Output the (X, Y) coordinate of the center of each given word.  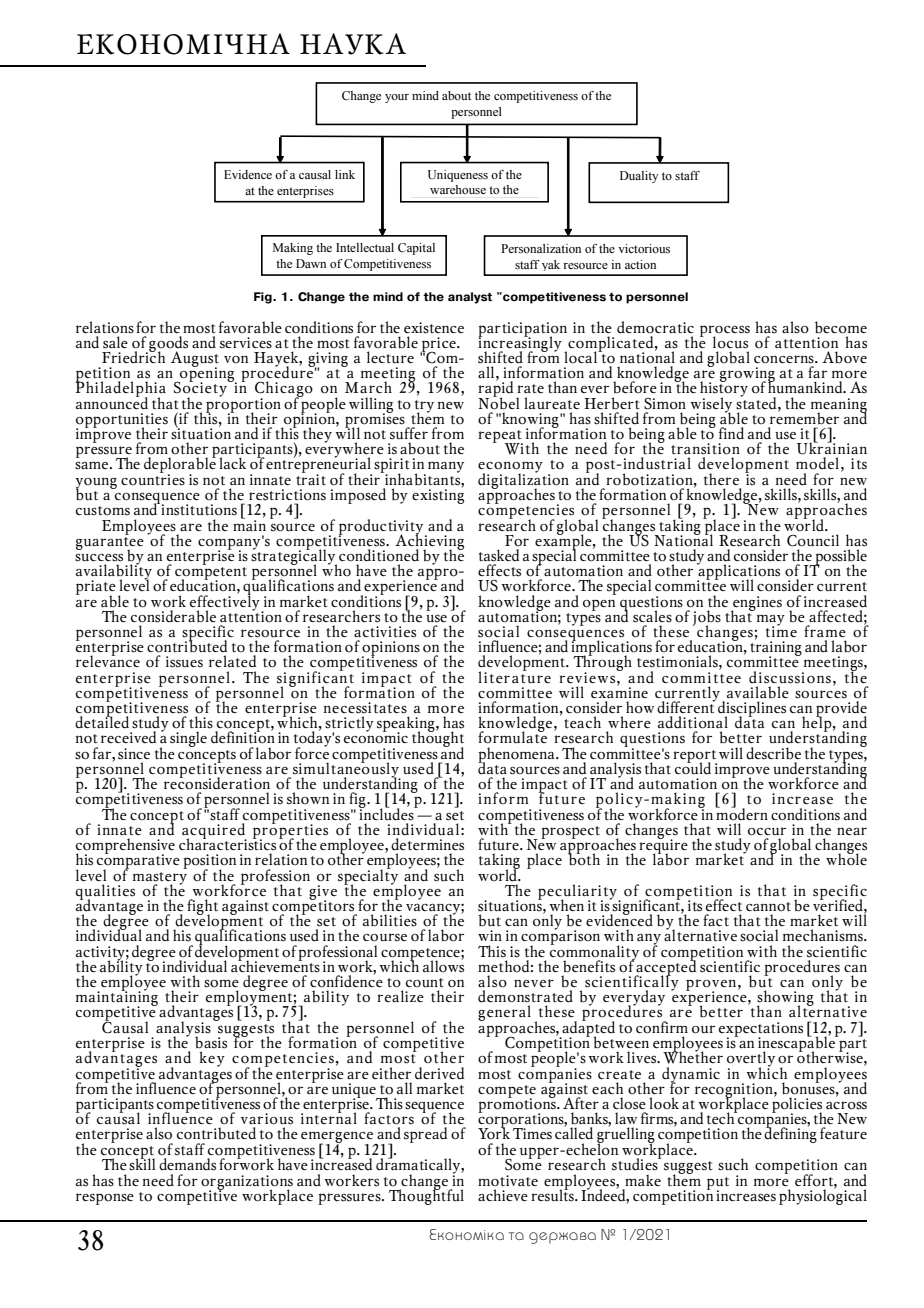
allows (443, 965)
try (424, 407)
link (345, 174)
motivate (508, 1181)
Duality (639, 177)
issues (184, 662)
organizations (247, 1183)
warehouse (458, 189)
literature (514, 676)
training (776, 649)
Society (202, 389)
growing (747, 376)
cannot (768, 907)
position (209, 862)
